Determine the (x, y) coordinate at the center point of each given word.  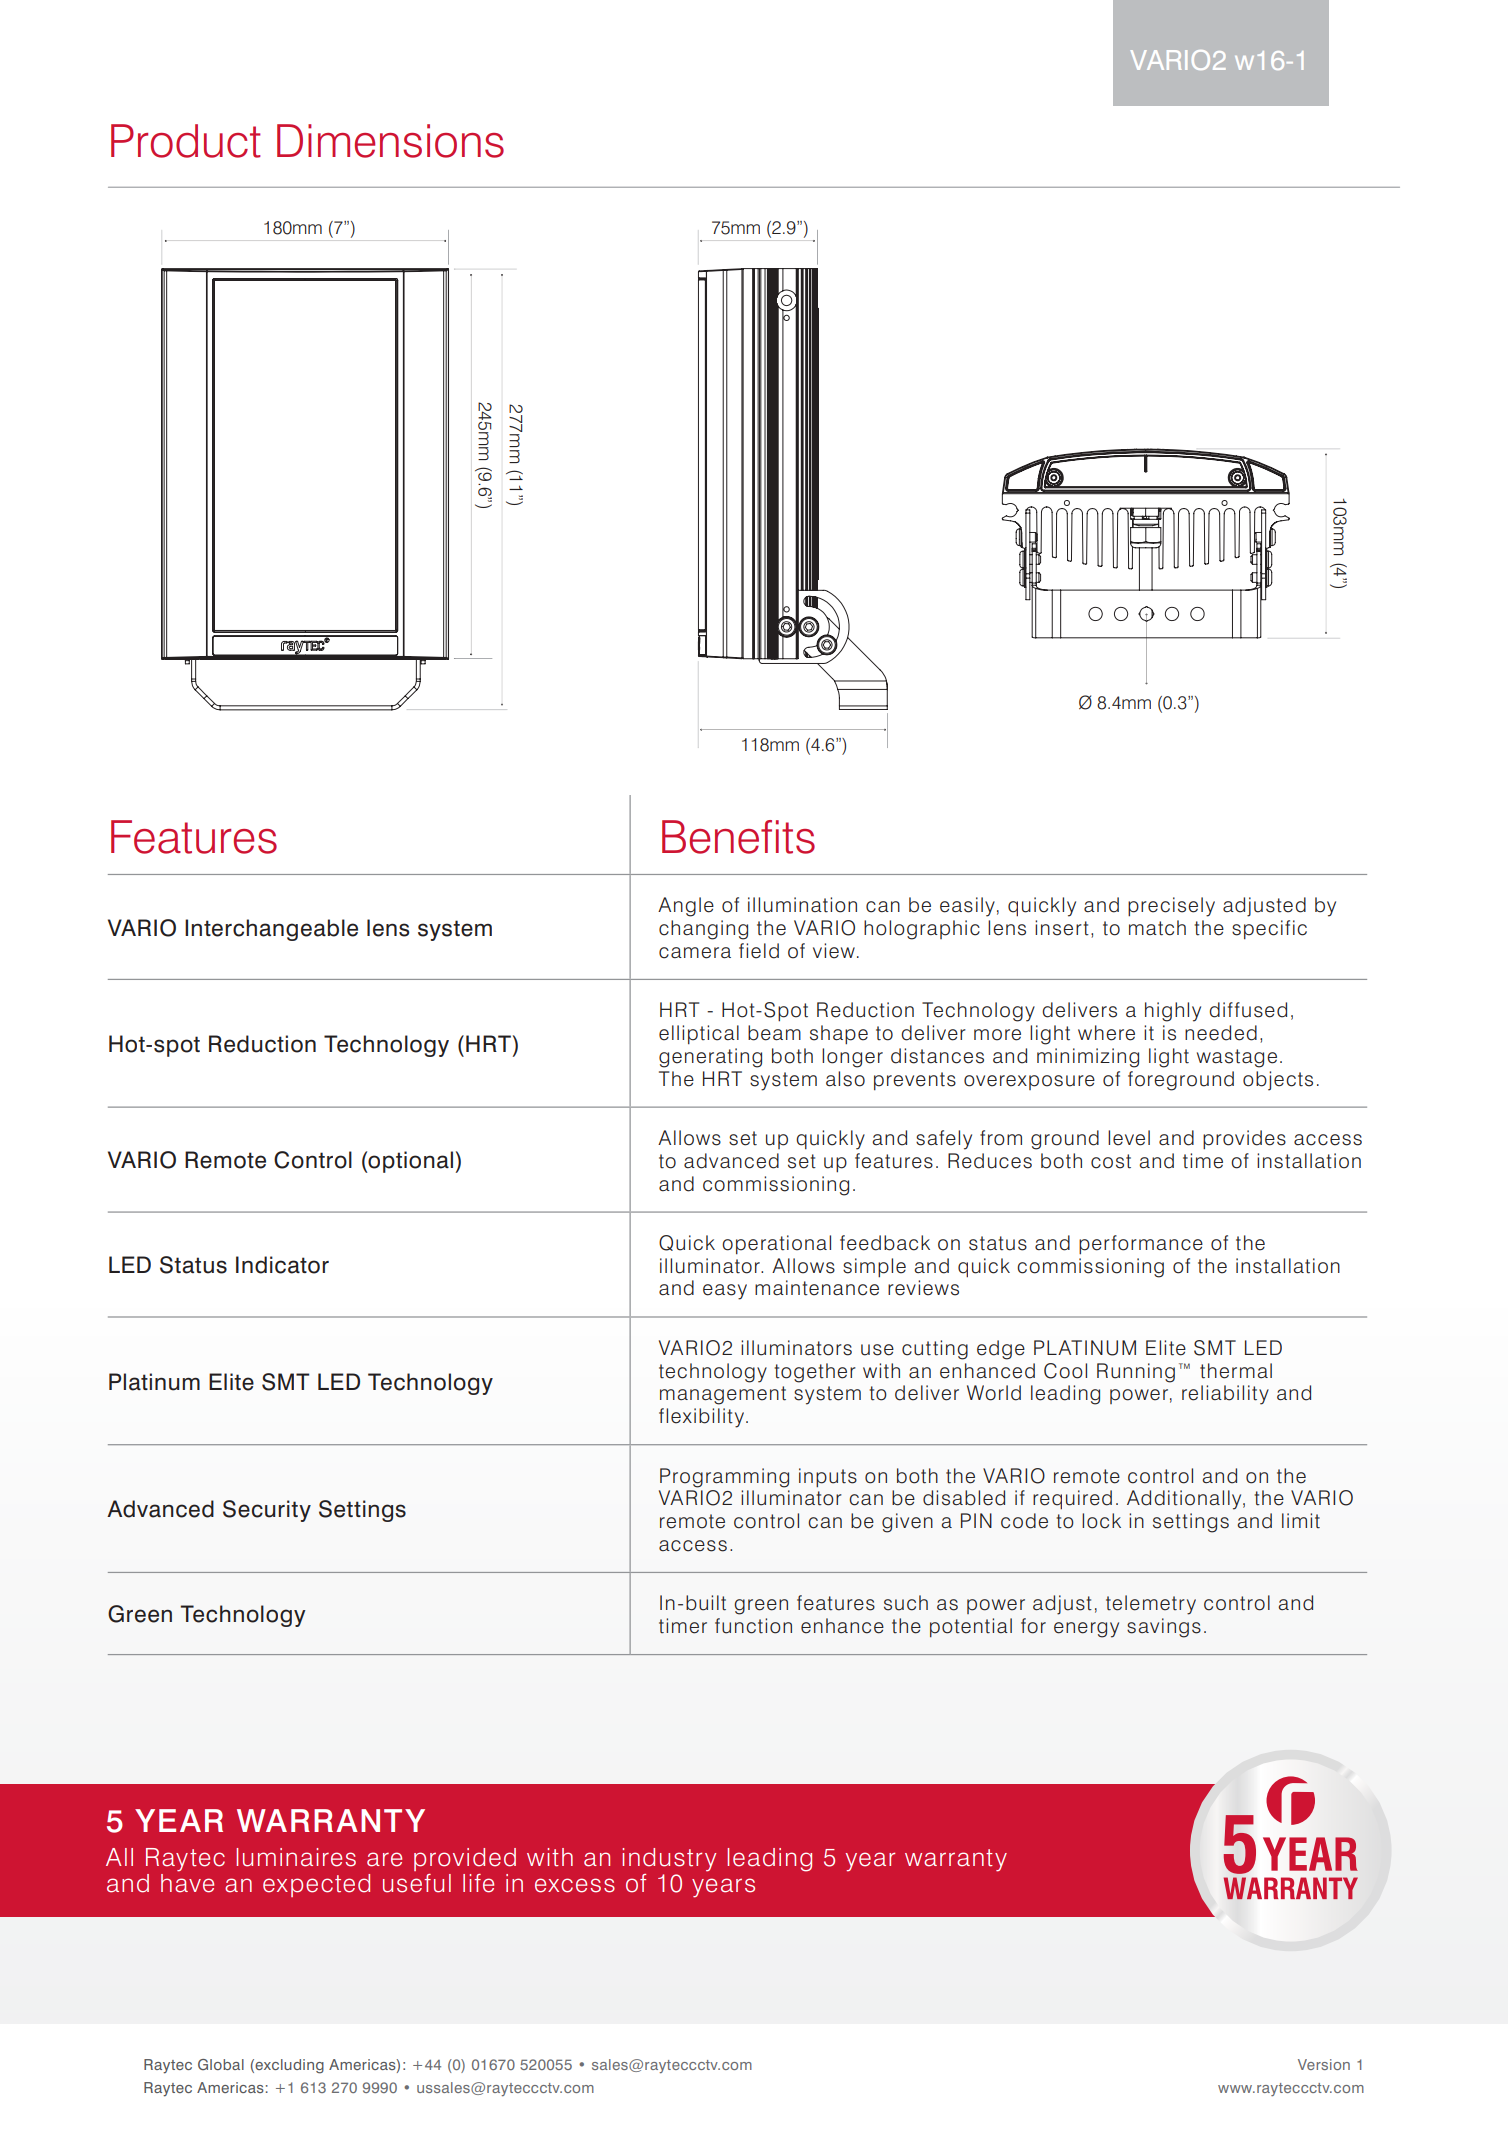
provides (1244, 1139)
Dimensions (390, 141)
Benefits (738, 837)
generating (710, 1058)
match (1157, 928)
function (753, 1626)
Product (186, 141)
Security (267, 1511)
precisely (1171, 907)
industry (669, 1860)
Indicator (282, 1265)
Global (221, 2064)
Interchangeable (271, 930)
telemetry (1151, 1605)
